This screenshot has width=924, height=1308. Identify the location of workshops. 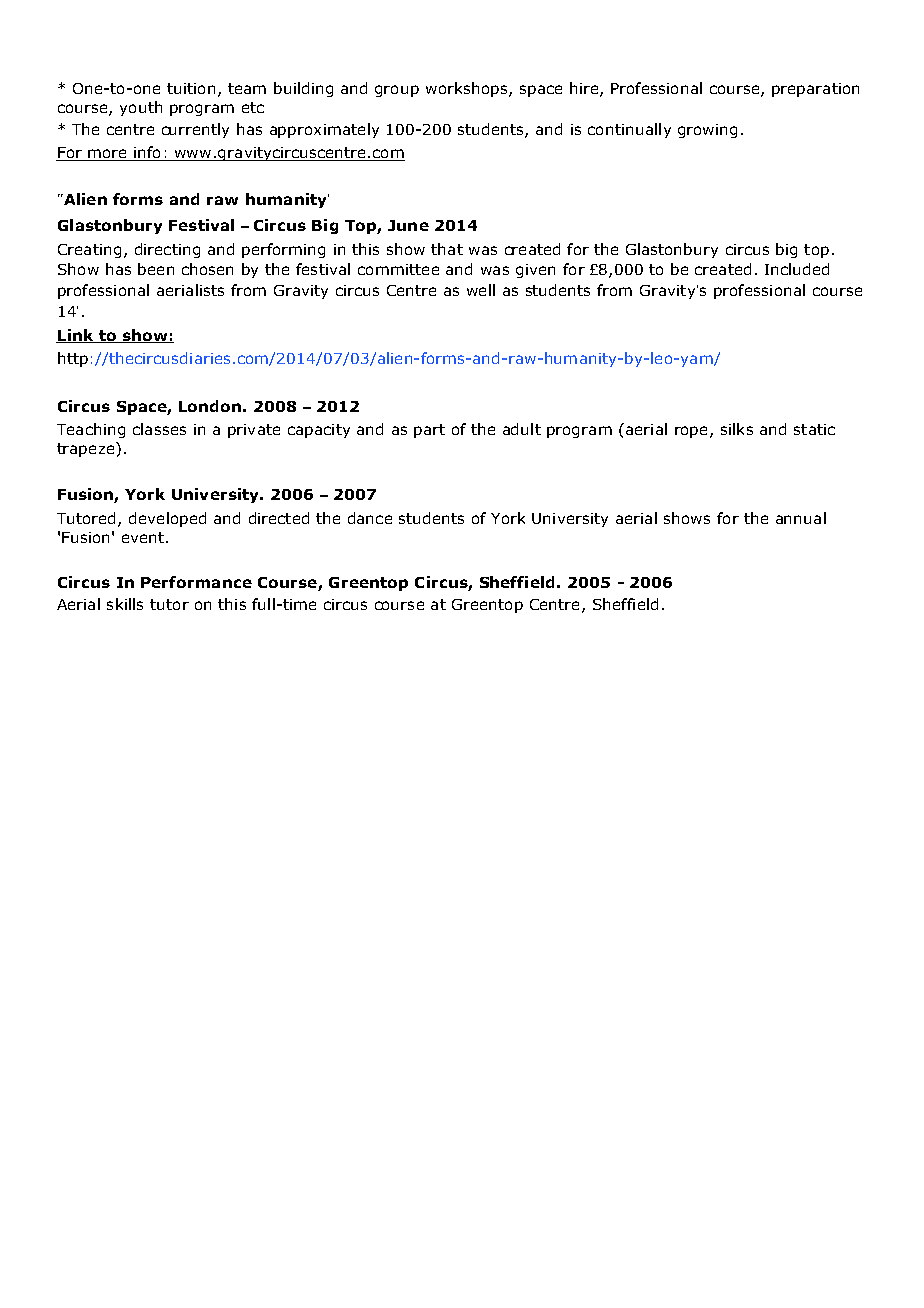
(468, 89).
